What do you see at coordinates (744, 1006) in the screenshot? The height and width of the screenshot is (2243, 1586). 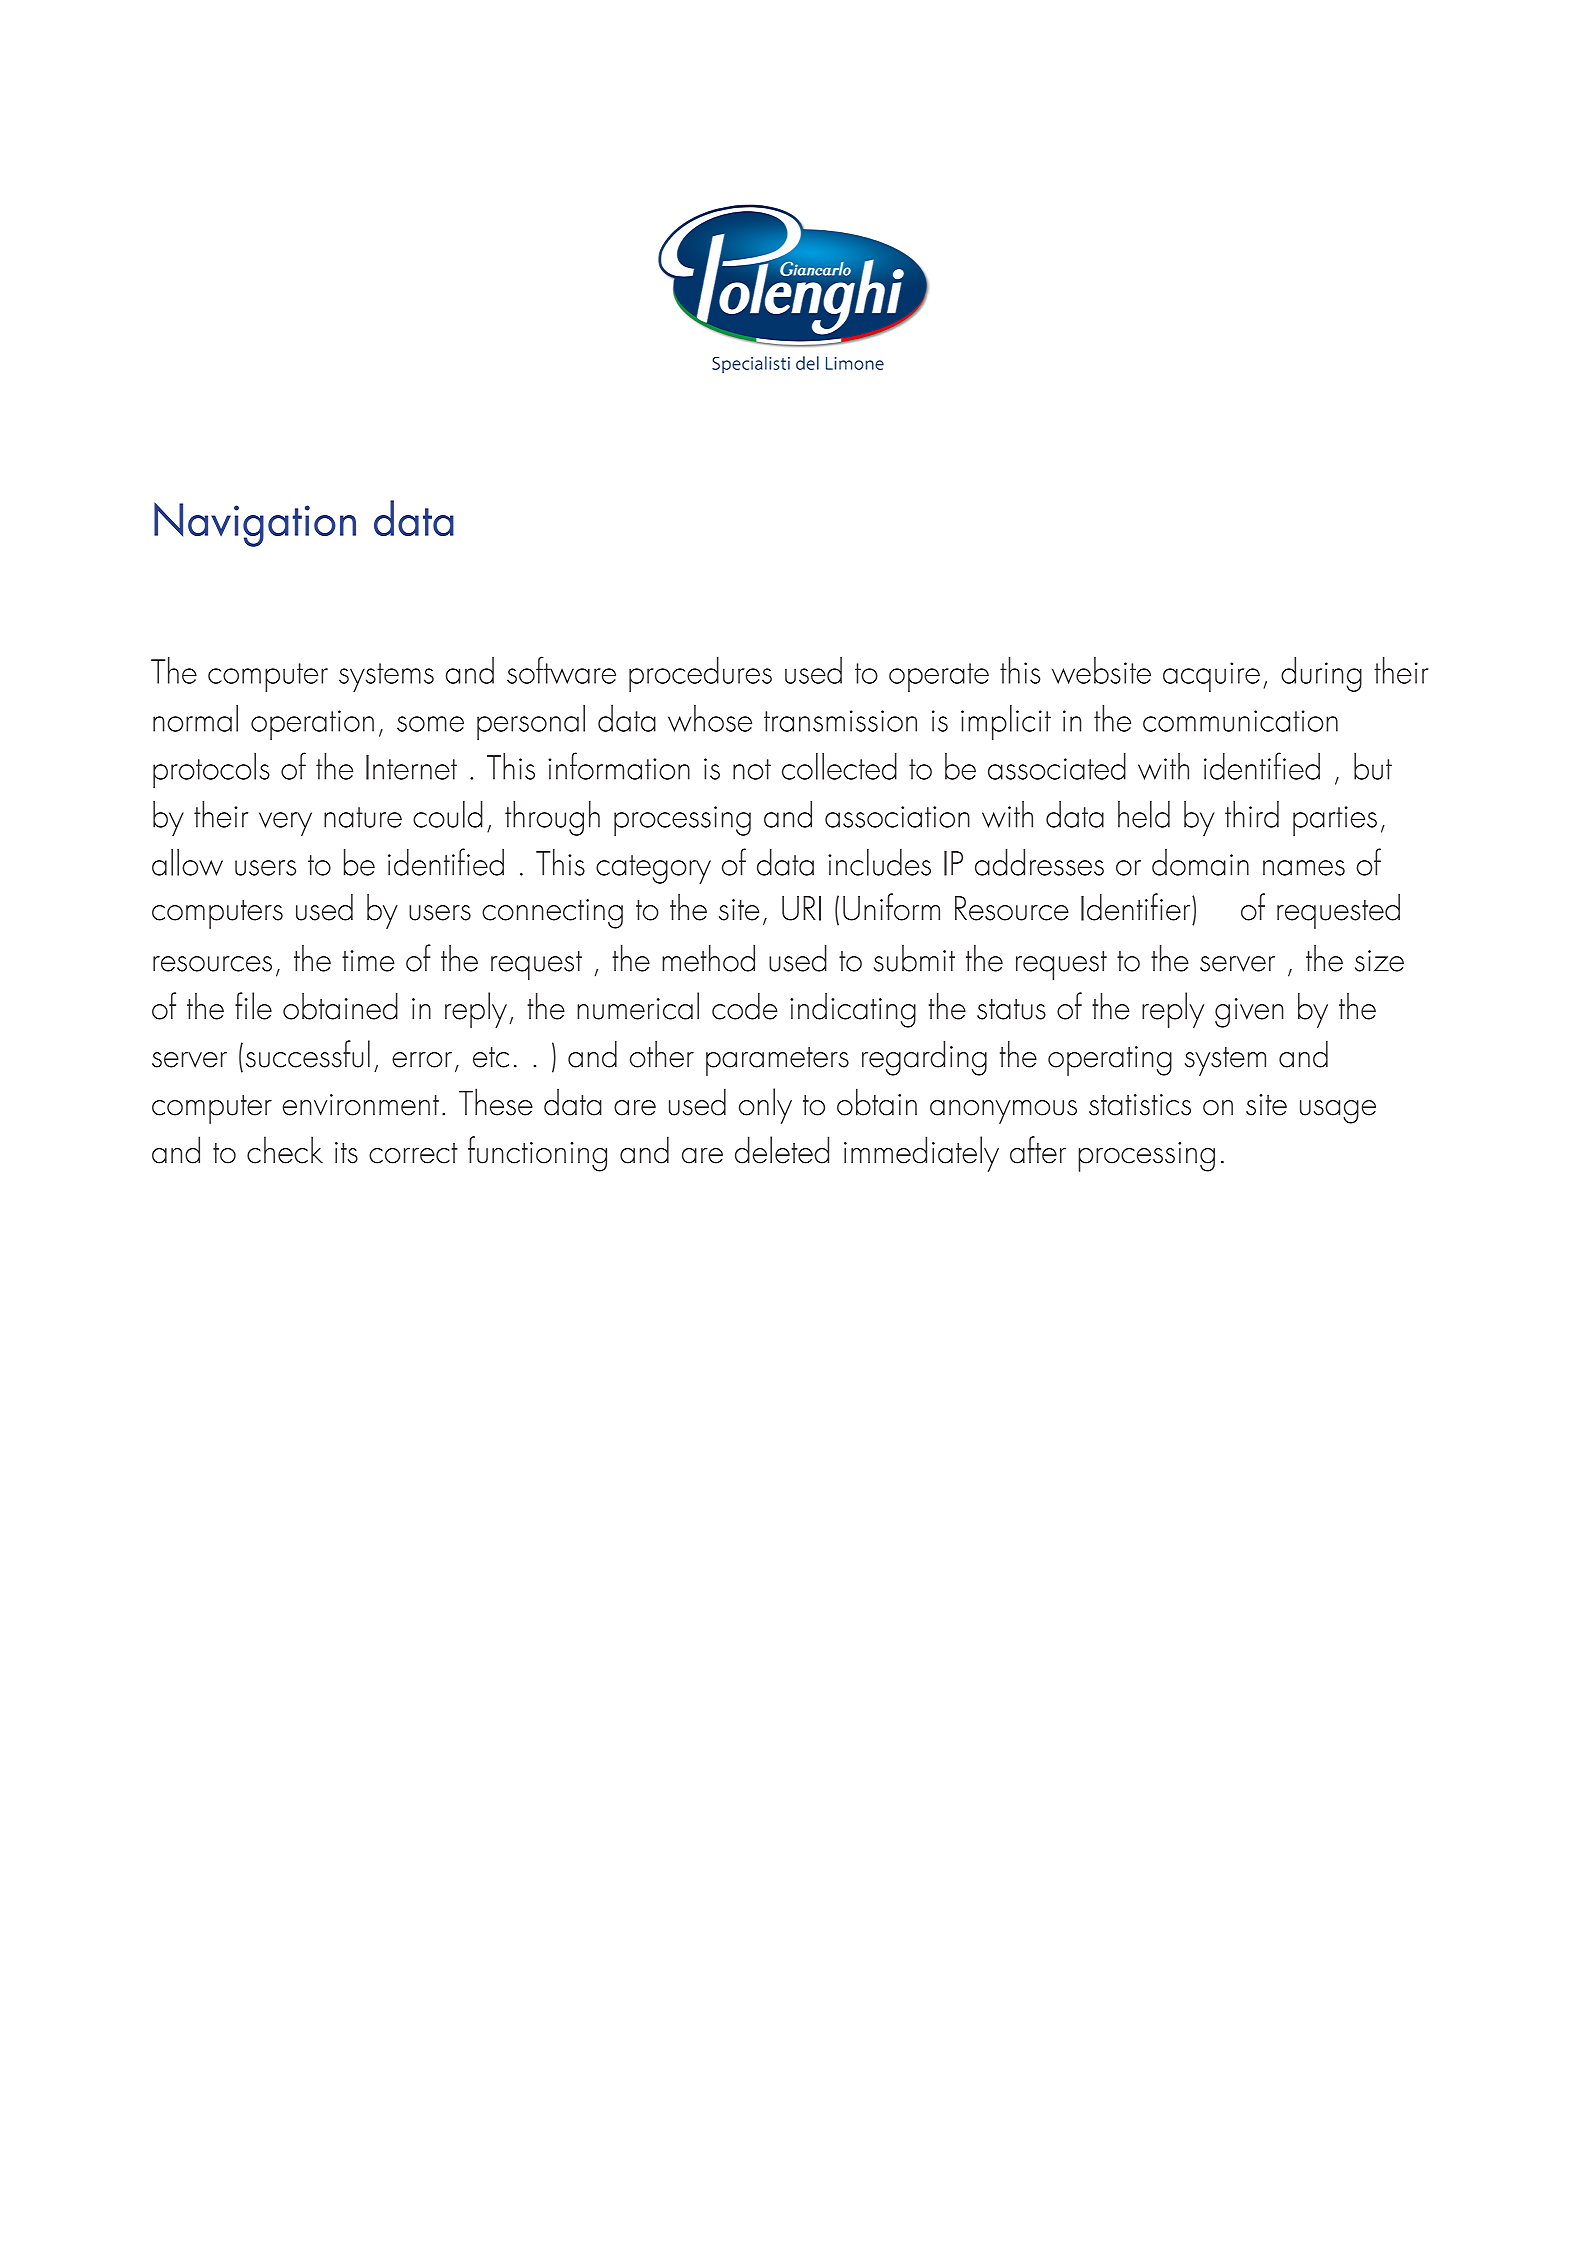 I see `code` at bounding box center [744, 1006].
